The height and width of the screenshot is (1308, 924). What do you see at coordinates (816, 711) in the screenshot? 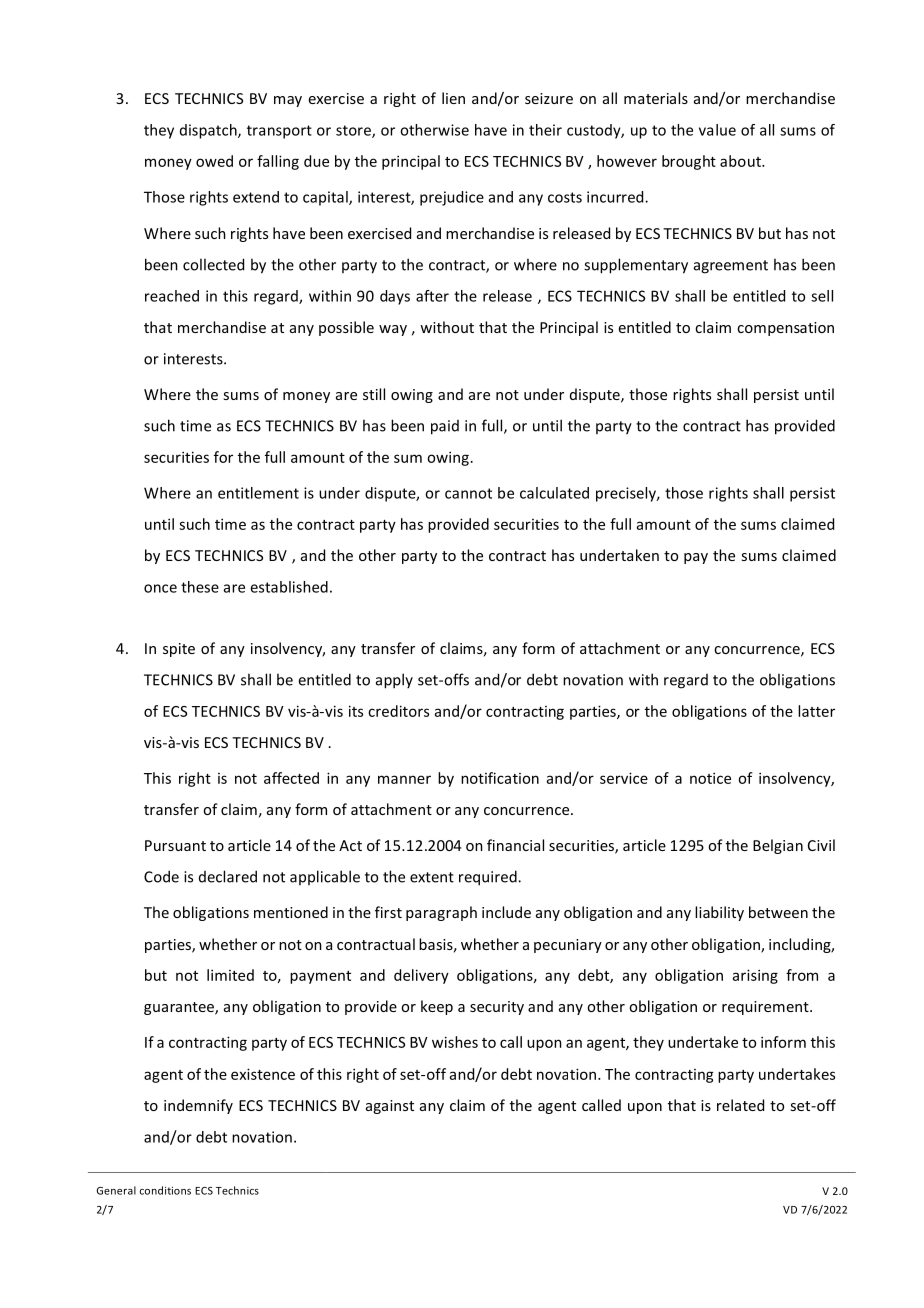
I see `latter` at bounding box center [816, 711].
